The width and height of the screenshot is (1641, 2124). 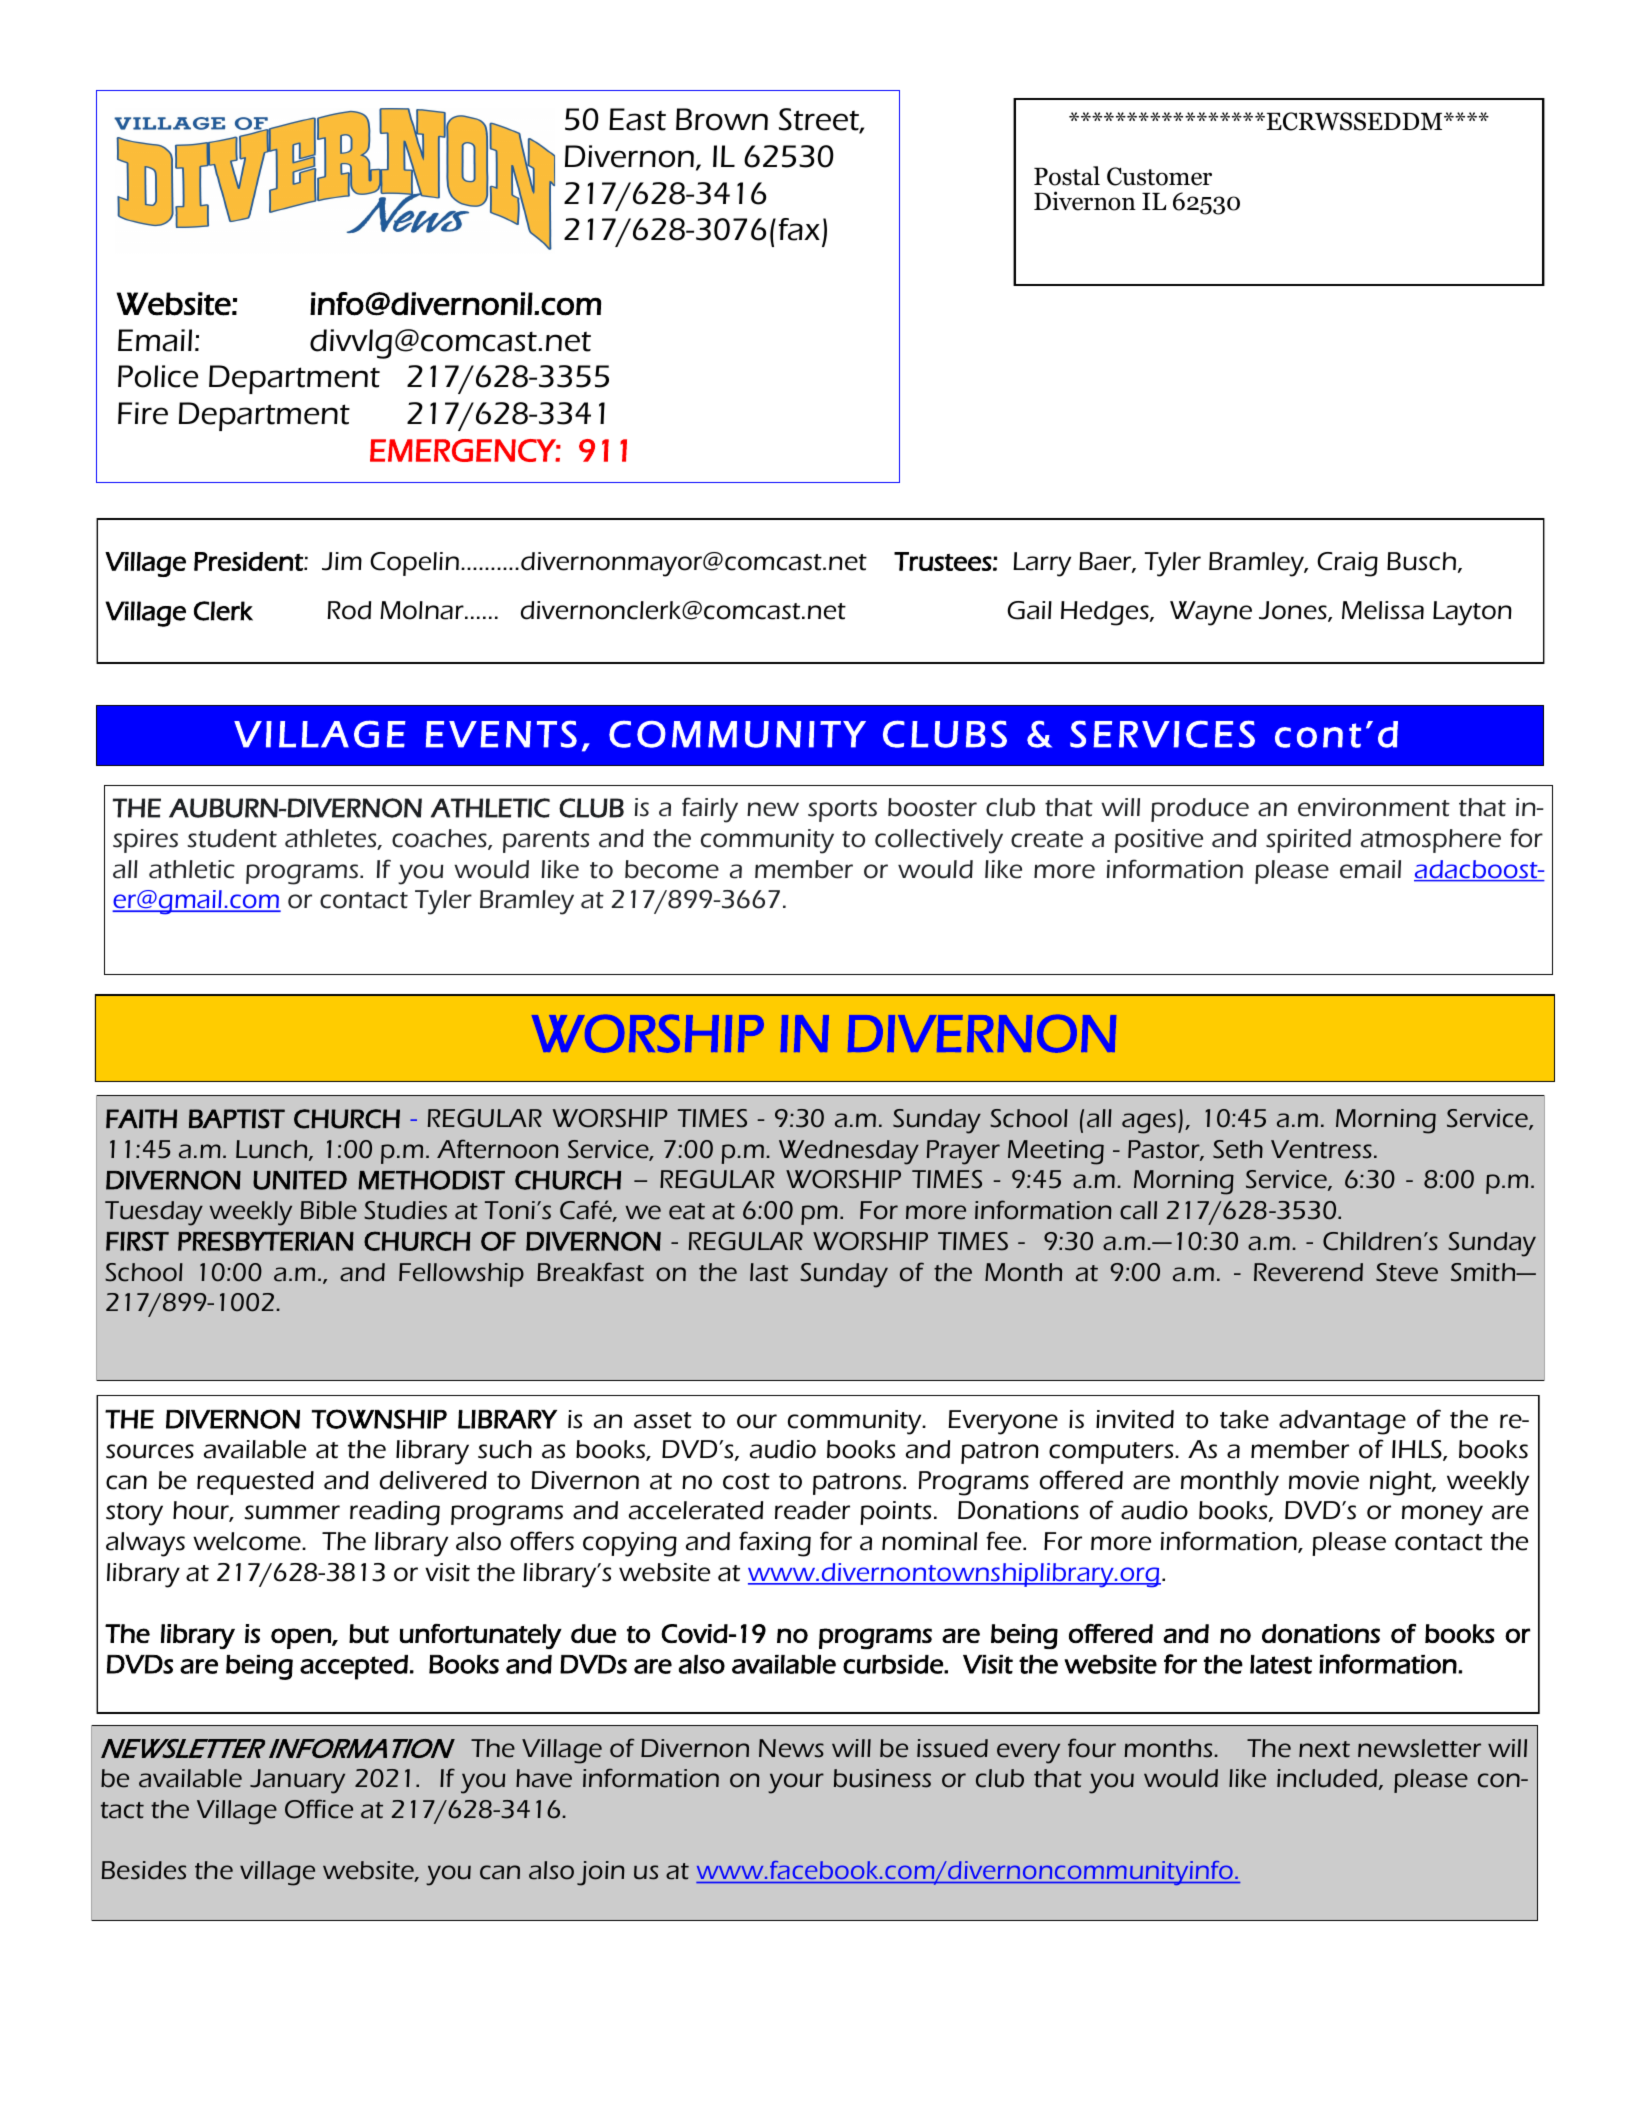 What do you see at coordinates (746, 1481) in the screenshot?
I see `cost` at bounding box center [746, 1481].
